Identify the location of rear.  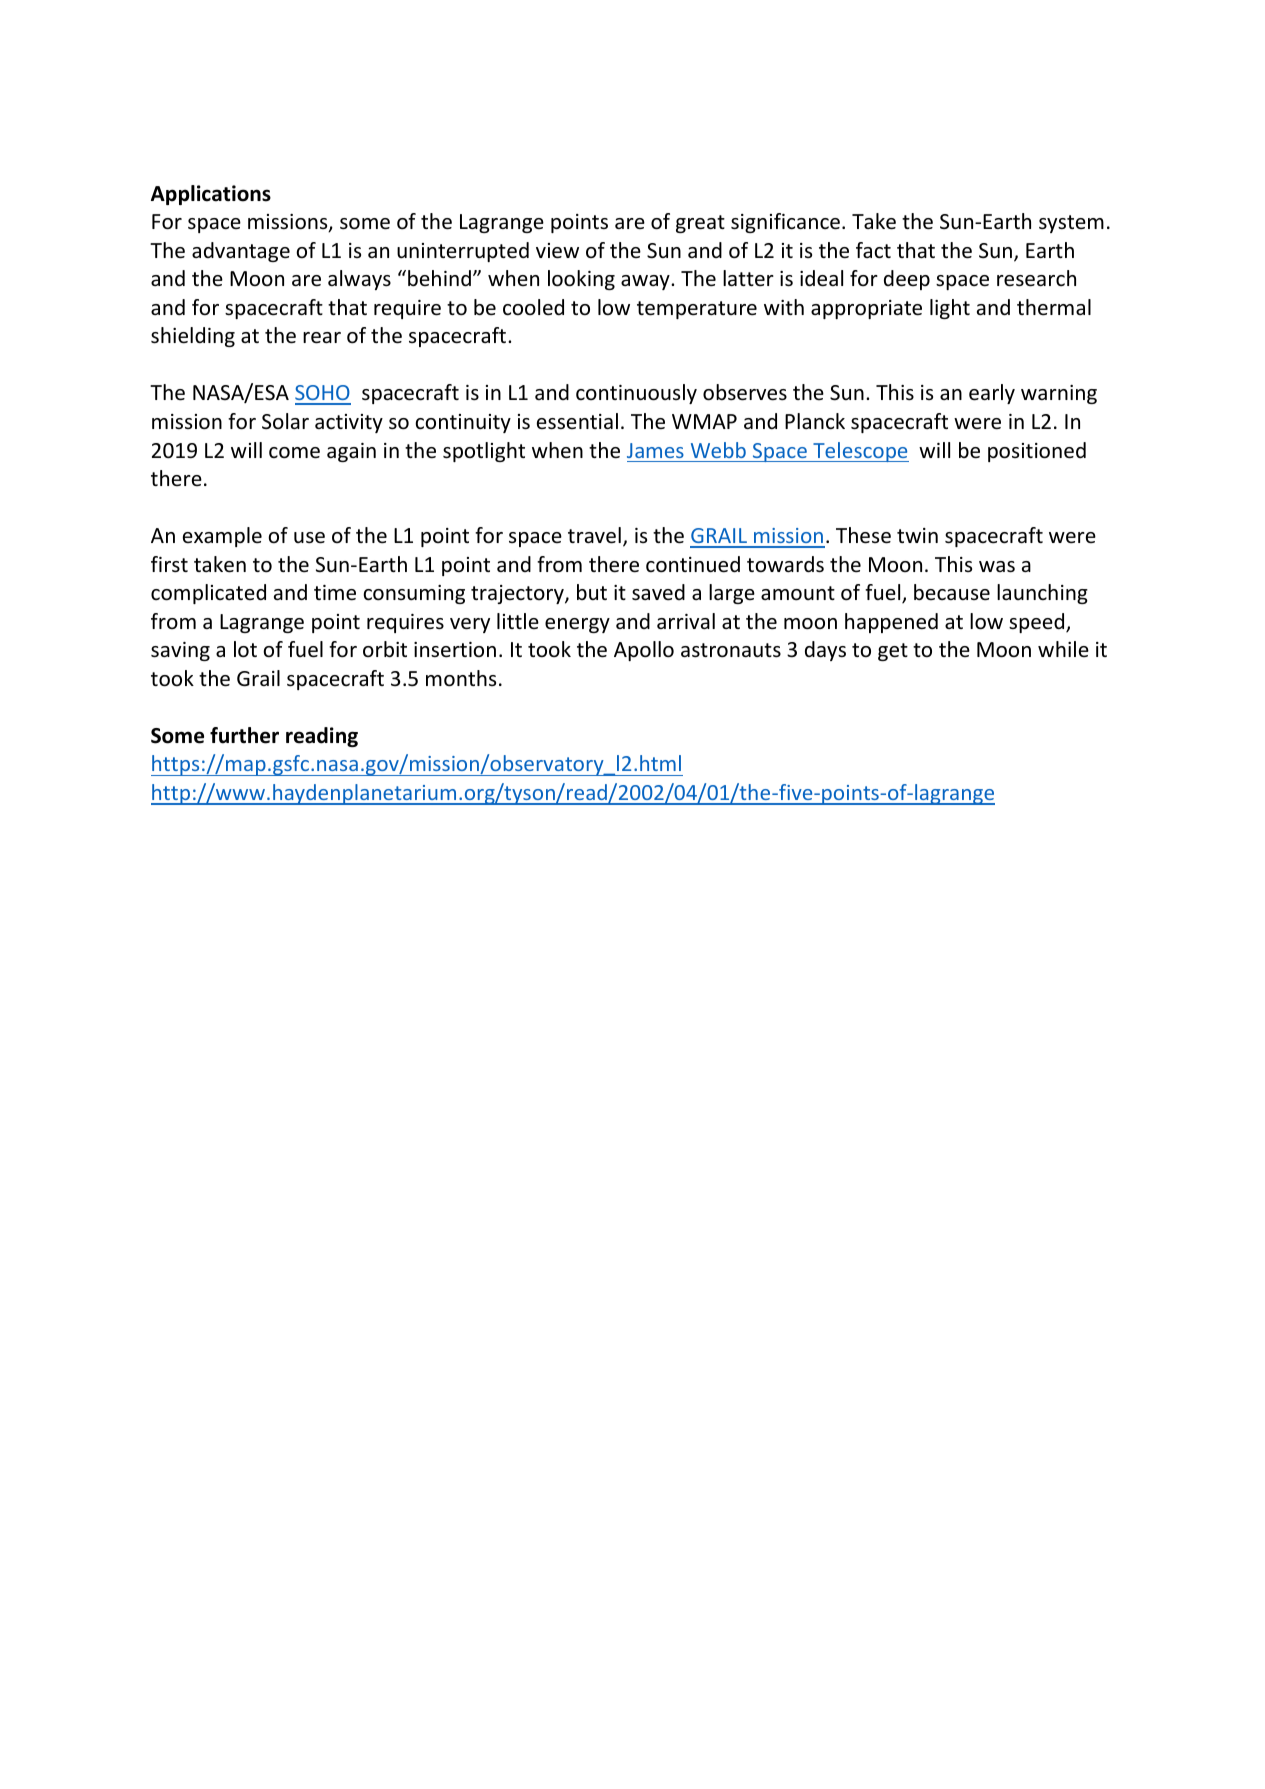
(322, 338).
